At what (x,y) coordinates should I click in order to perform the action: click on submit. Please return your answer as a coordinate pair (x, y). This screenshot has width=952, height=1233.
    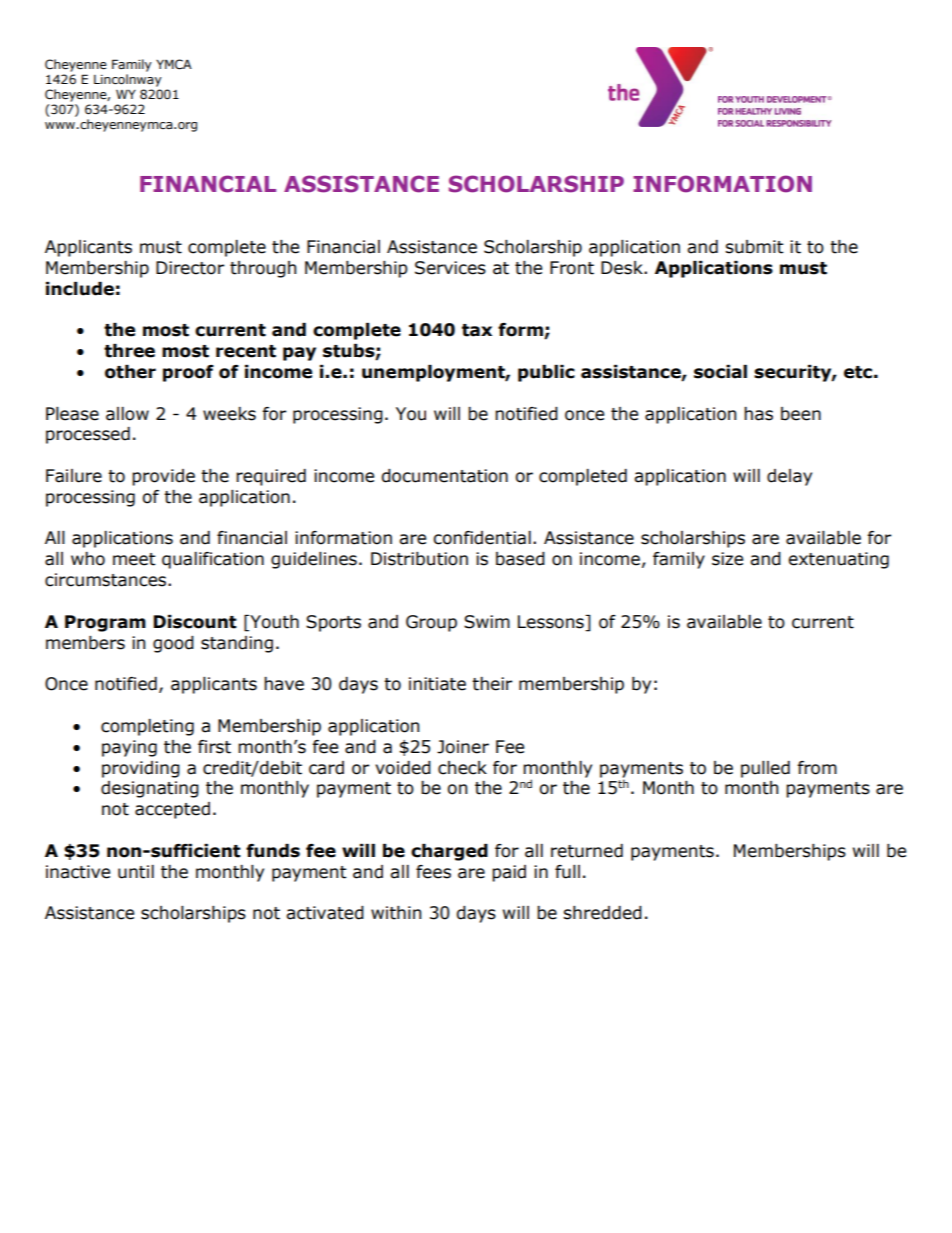
    Looking at the image, I should click on (754, 247).
